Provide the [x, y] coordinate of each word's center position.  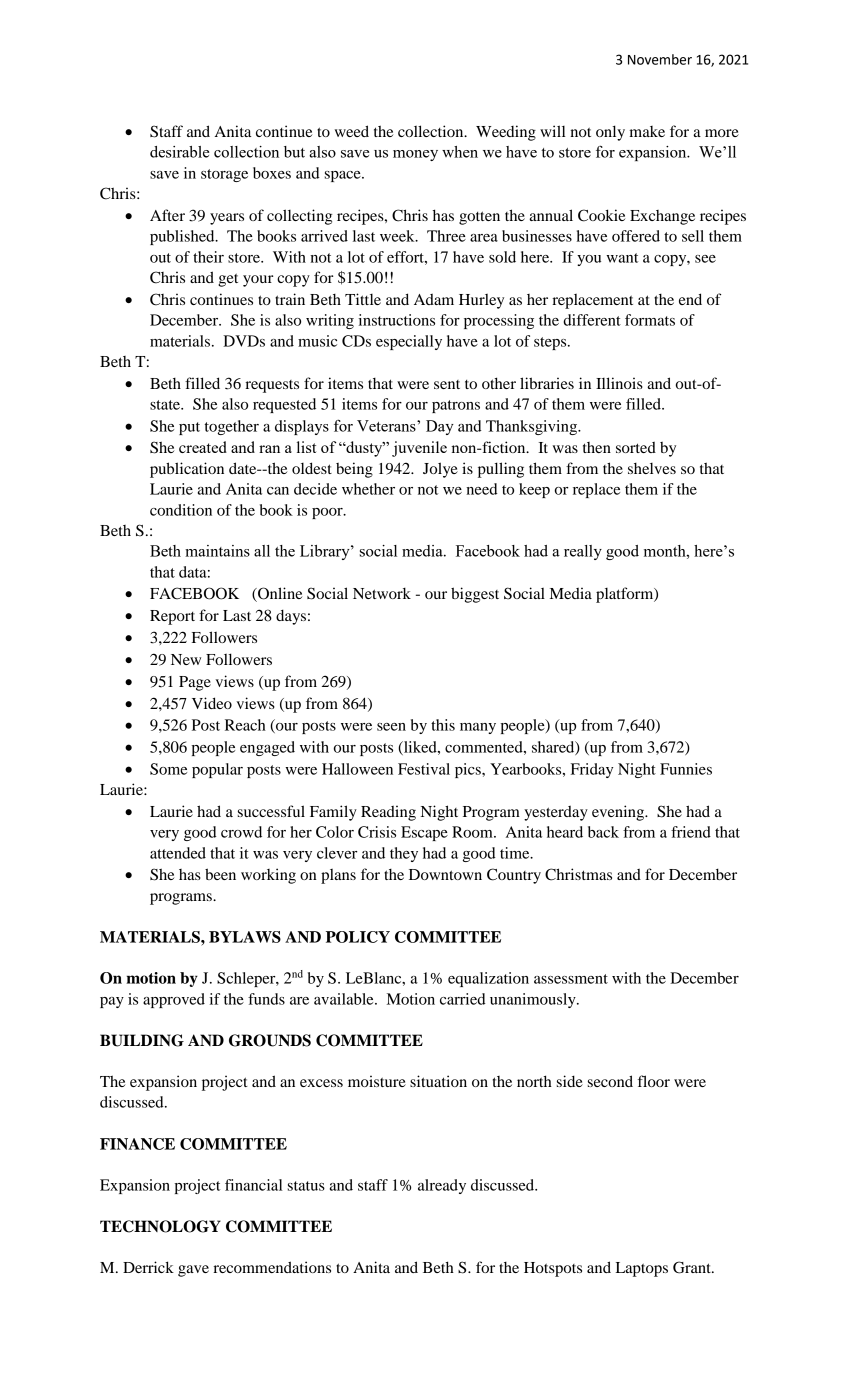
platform [626, 595]
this [443, 725]
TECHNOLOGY [160, 1226]
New [186, 659]
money [415, 155]
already [442, 1186]
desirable [179, 152]
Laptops [642, 1269]
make [647, 131]
